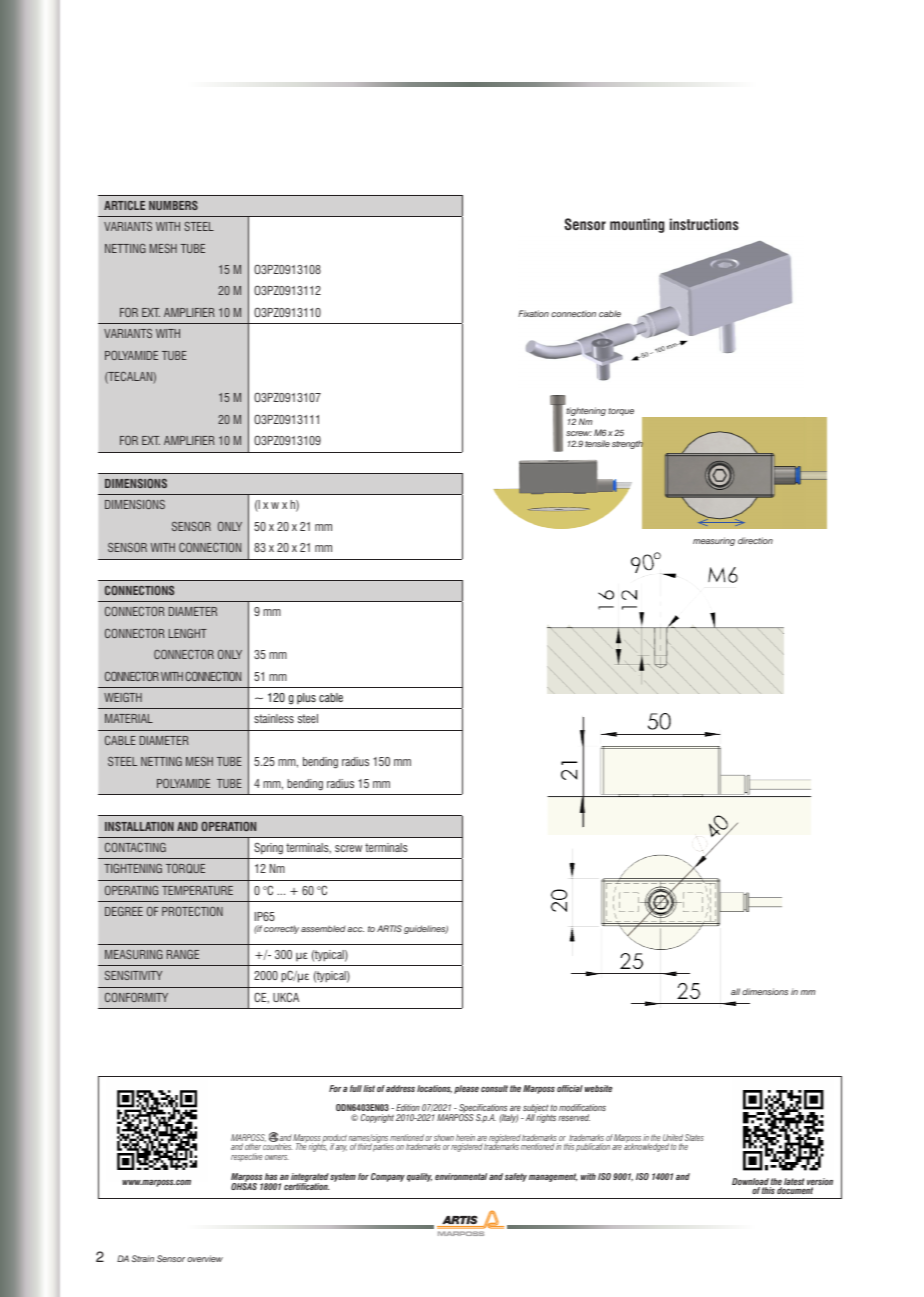 The width and height of the document is (924, 1297). What do you see at coordinates (598, 1088) in the document?
I see `website` at bounding box center [598, 1088].
